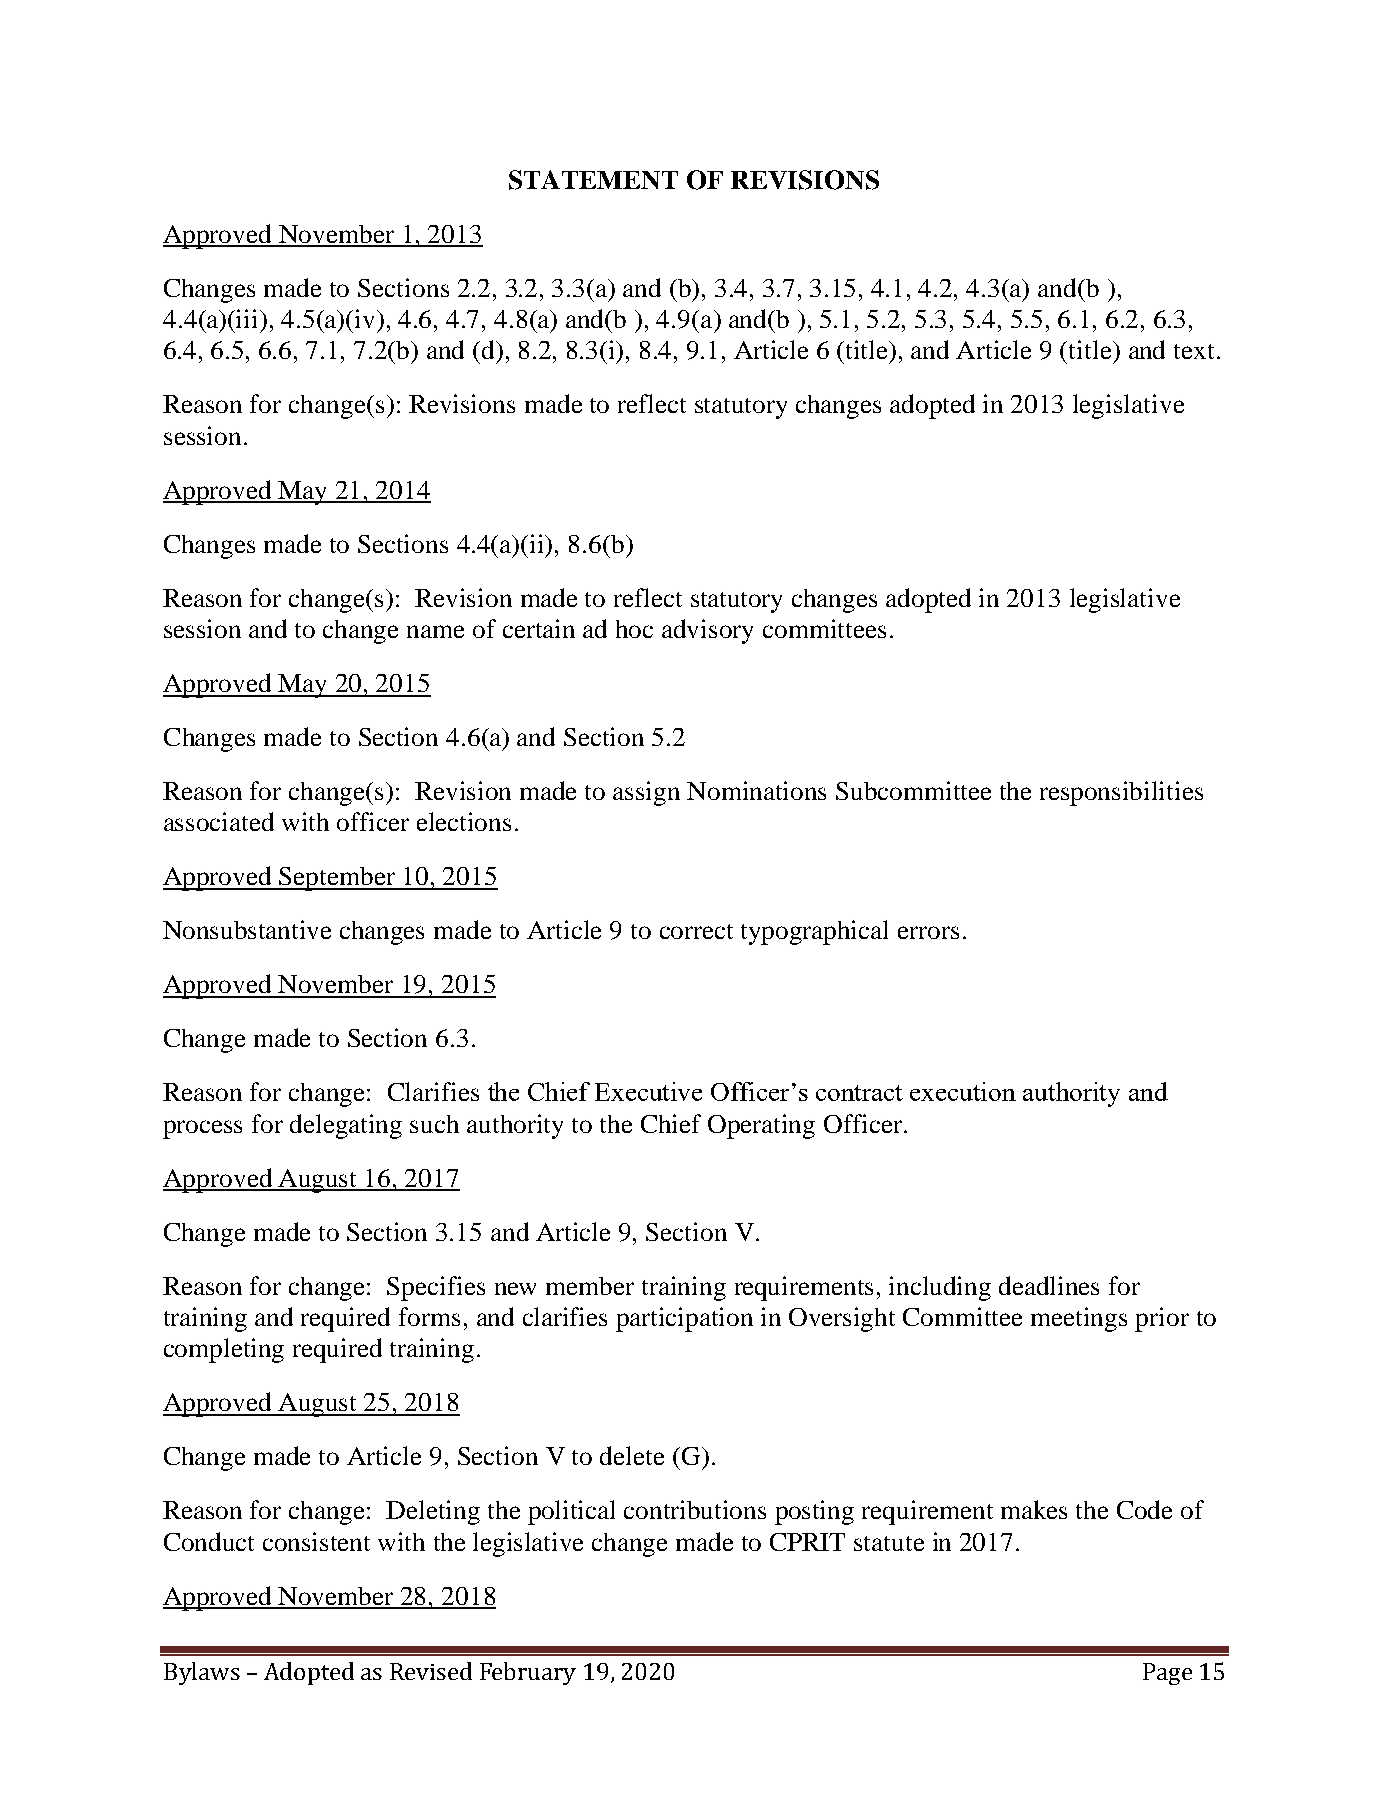  Describe the element at coordinates (1194, 351) in the screenshot. I see `text` at that location.
